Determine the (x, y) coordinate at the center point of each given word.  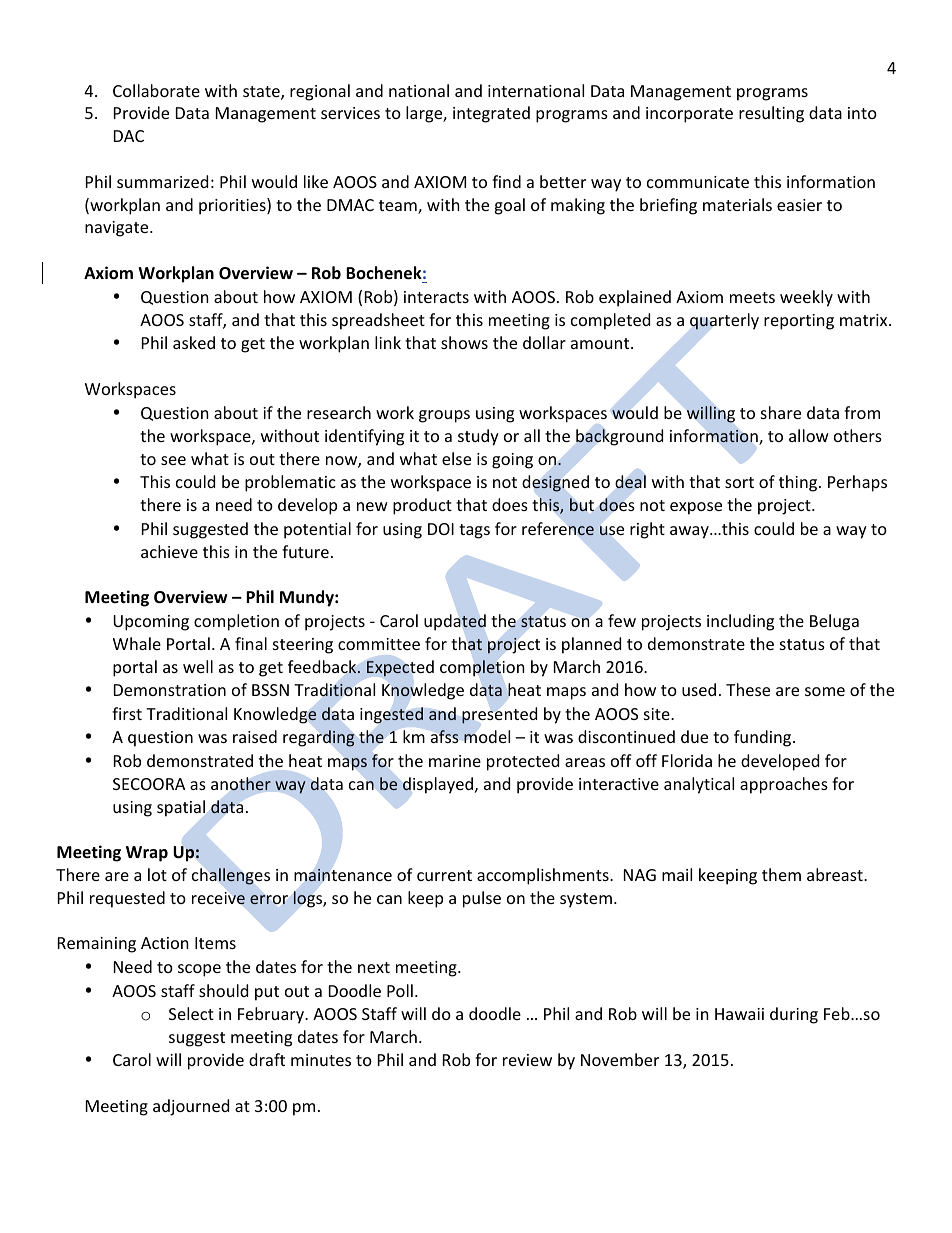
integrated (491, 114)
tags (474, 531)
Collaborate (156, 90)
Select (191, 1013)
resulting (771, 114)
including (740, 622)
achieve (169, 551)
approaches (784, 785)
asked (194, 342)
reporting (799, 322)
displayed (438, 785)
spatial (181, 808)
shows (464, 342)
